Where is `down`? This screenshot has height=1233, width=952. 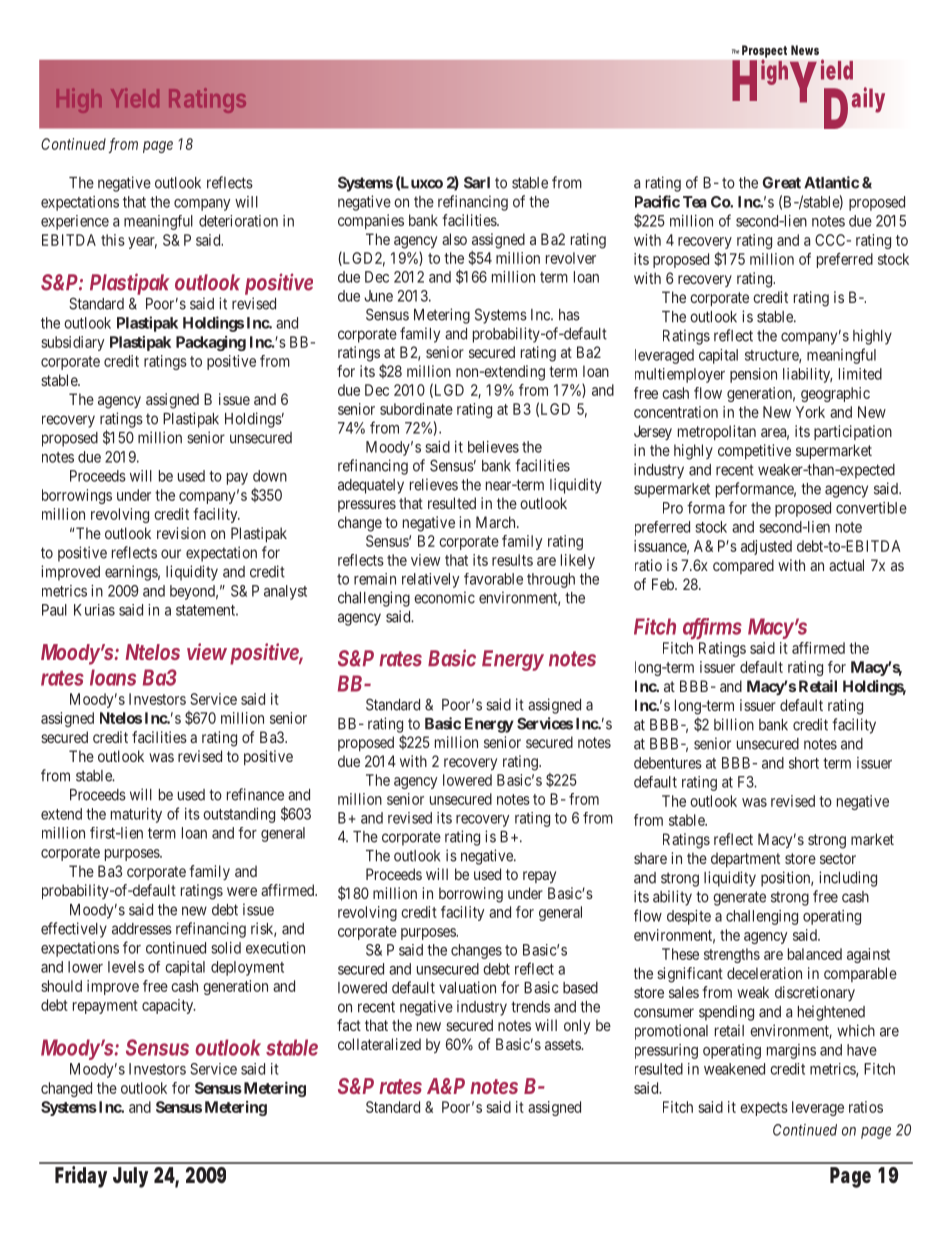 down is located at coordinates (270, 476).
